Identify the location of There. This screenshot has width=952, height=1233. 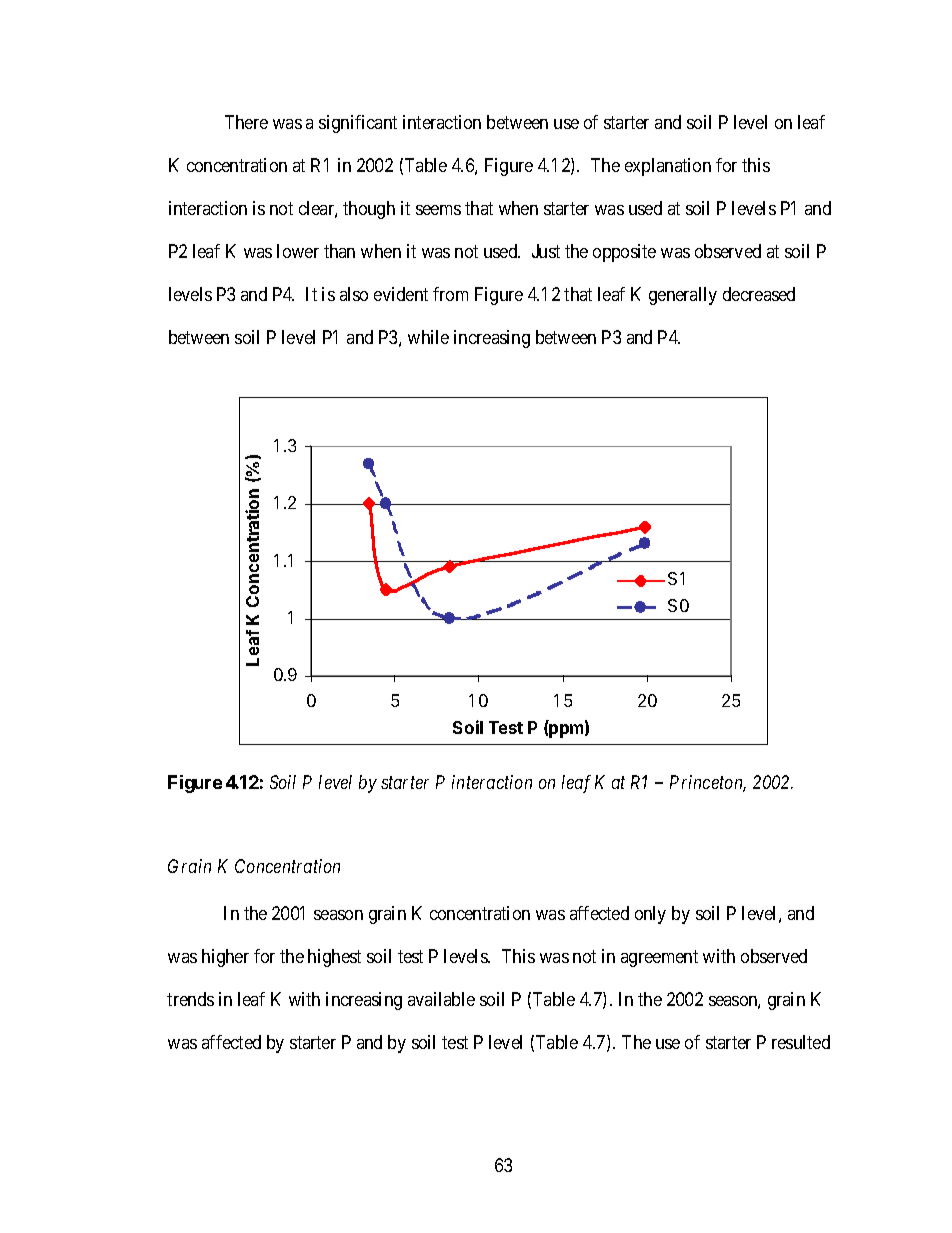
(246, 122).
